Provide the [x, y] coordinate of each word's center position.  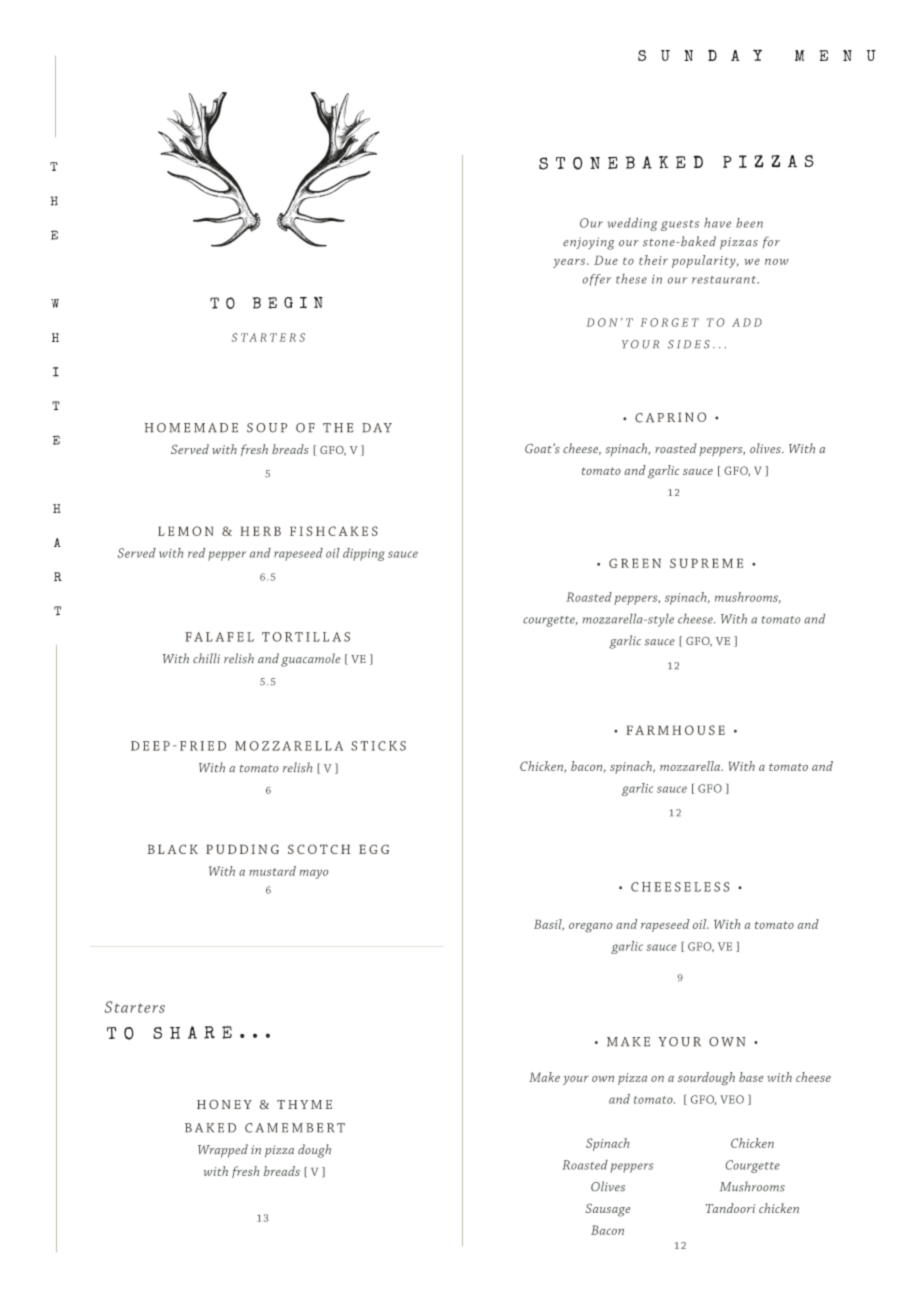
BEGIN [288, 302]
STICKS [378, 746]
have [717, 223]
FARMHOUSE [675, 730]
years [570, 263]
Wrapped [223, 1151]
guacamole [310, 660]
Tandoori [730, 1208]
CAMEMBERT [295, 1128]
